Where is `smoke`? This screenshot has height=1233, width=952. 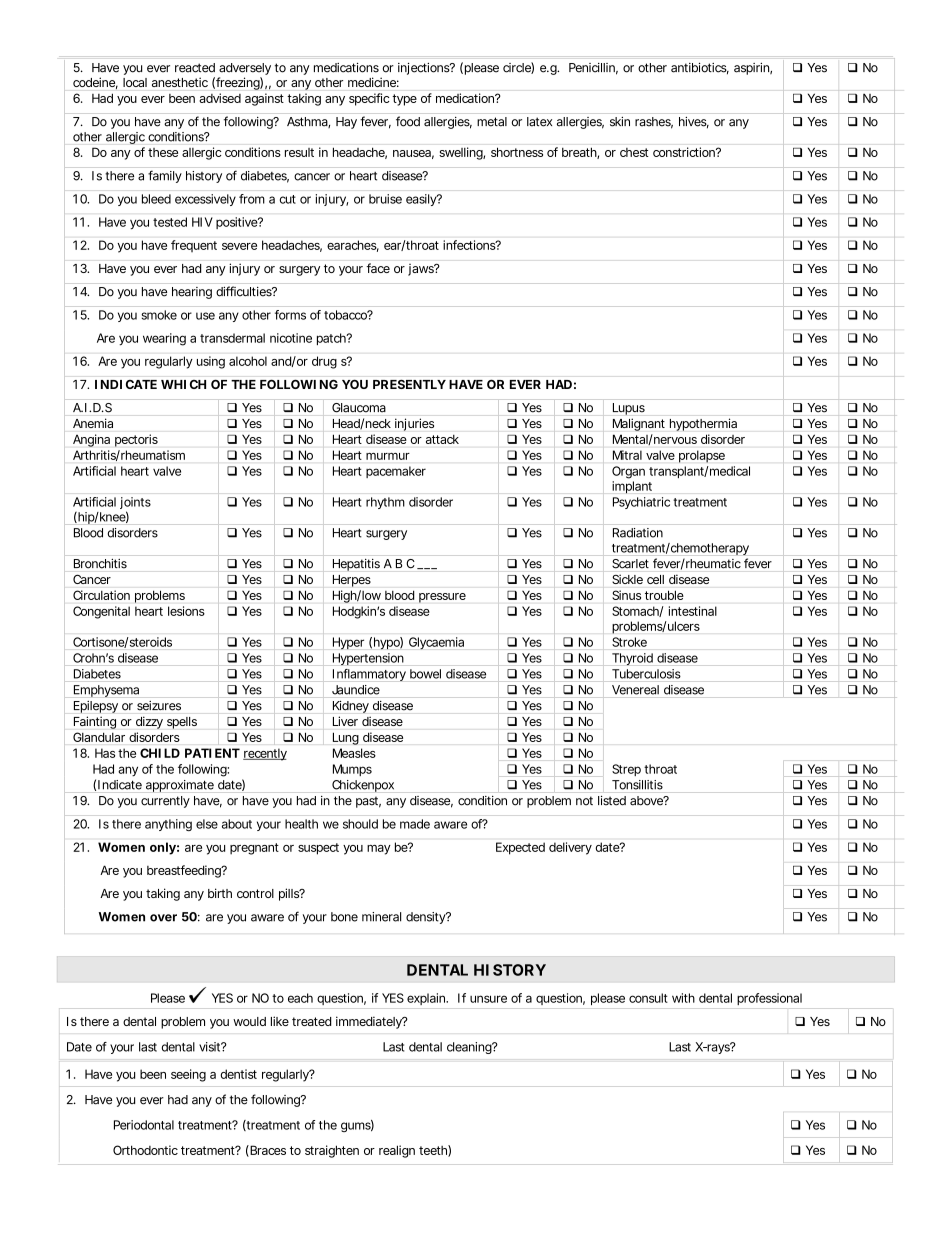 smoke is located at coordinates (159, 315).
